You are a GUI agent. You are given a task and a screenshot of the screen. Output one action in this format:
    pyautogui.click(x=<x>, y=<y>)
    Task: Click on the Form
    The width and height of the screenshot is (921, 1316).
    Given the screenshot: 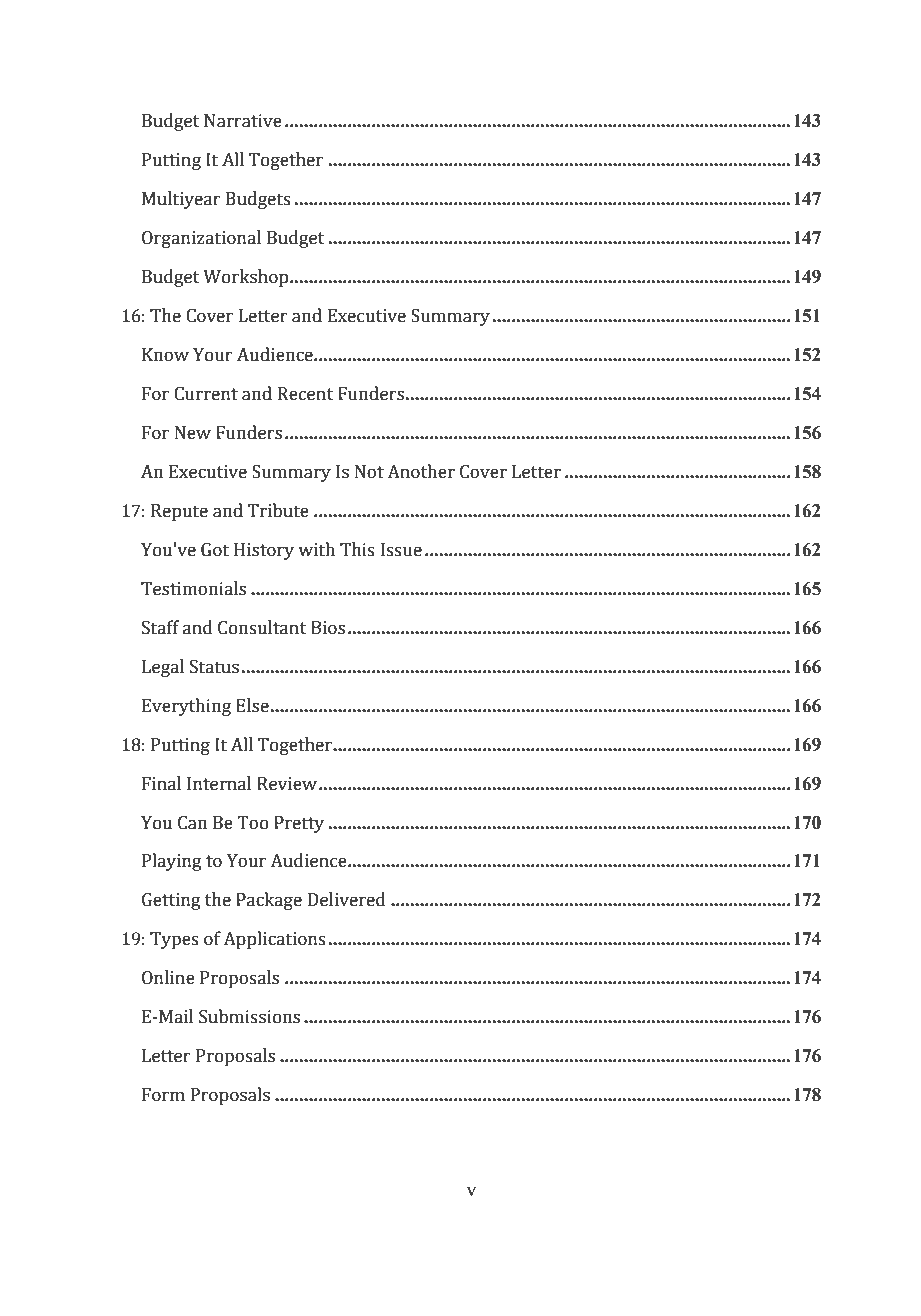 What is the action you would take?
    pyautogui.click(x=163, y=1095)
